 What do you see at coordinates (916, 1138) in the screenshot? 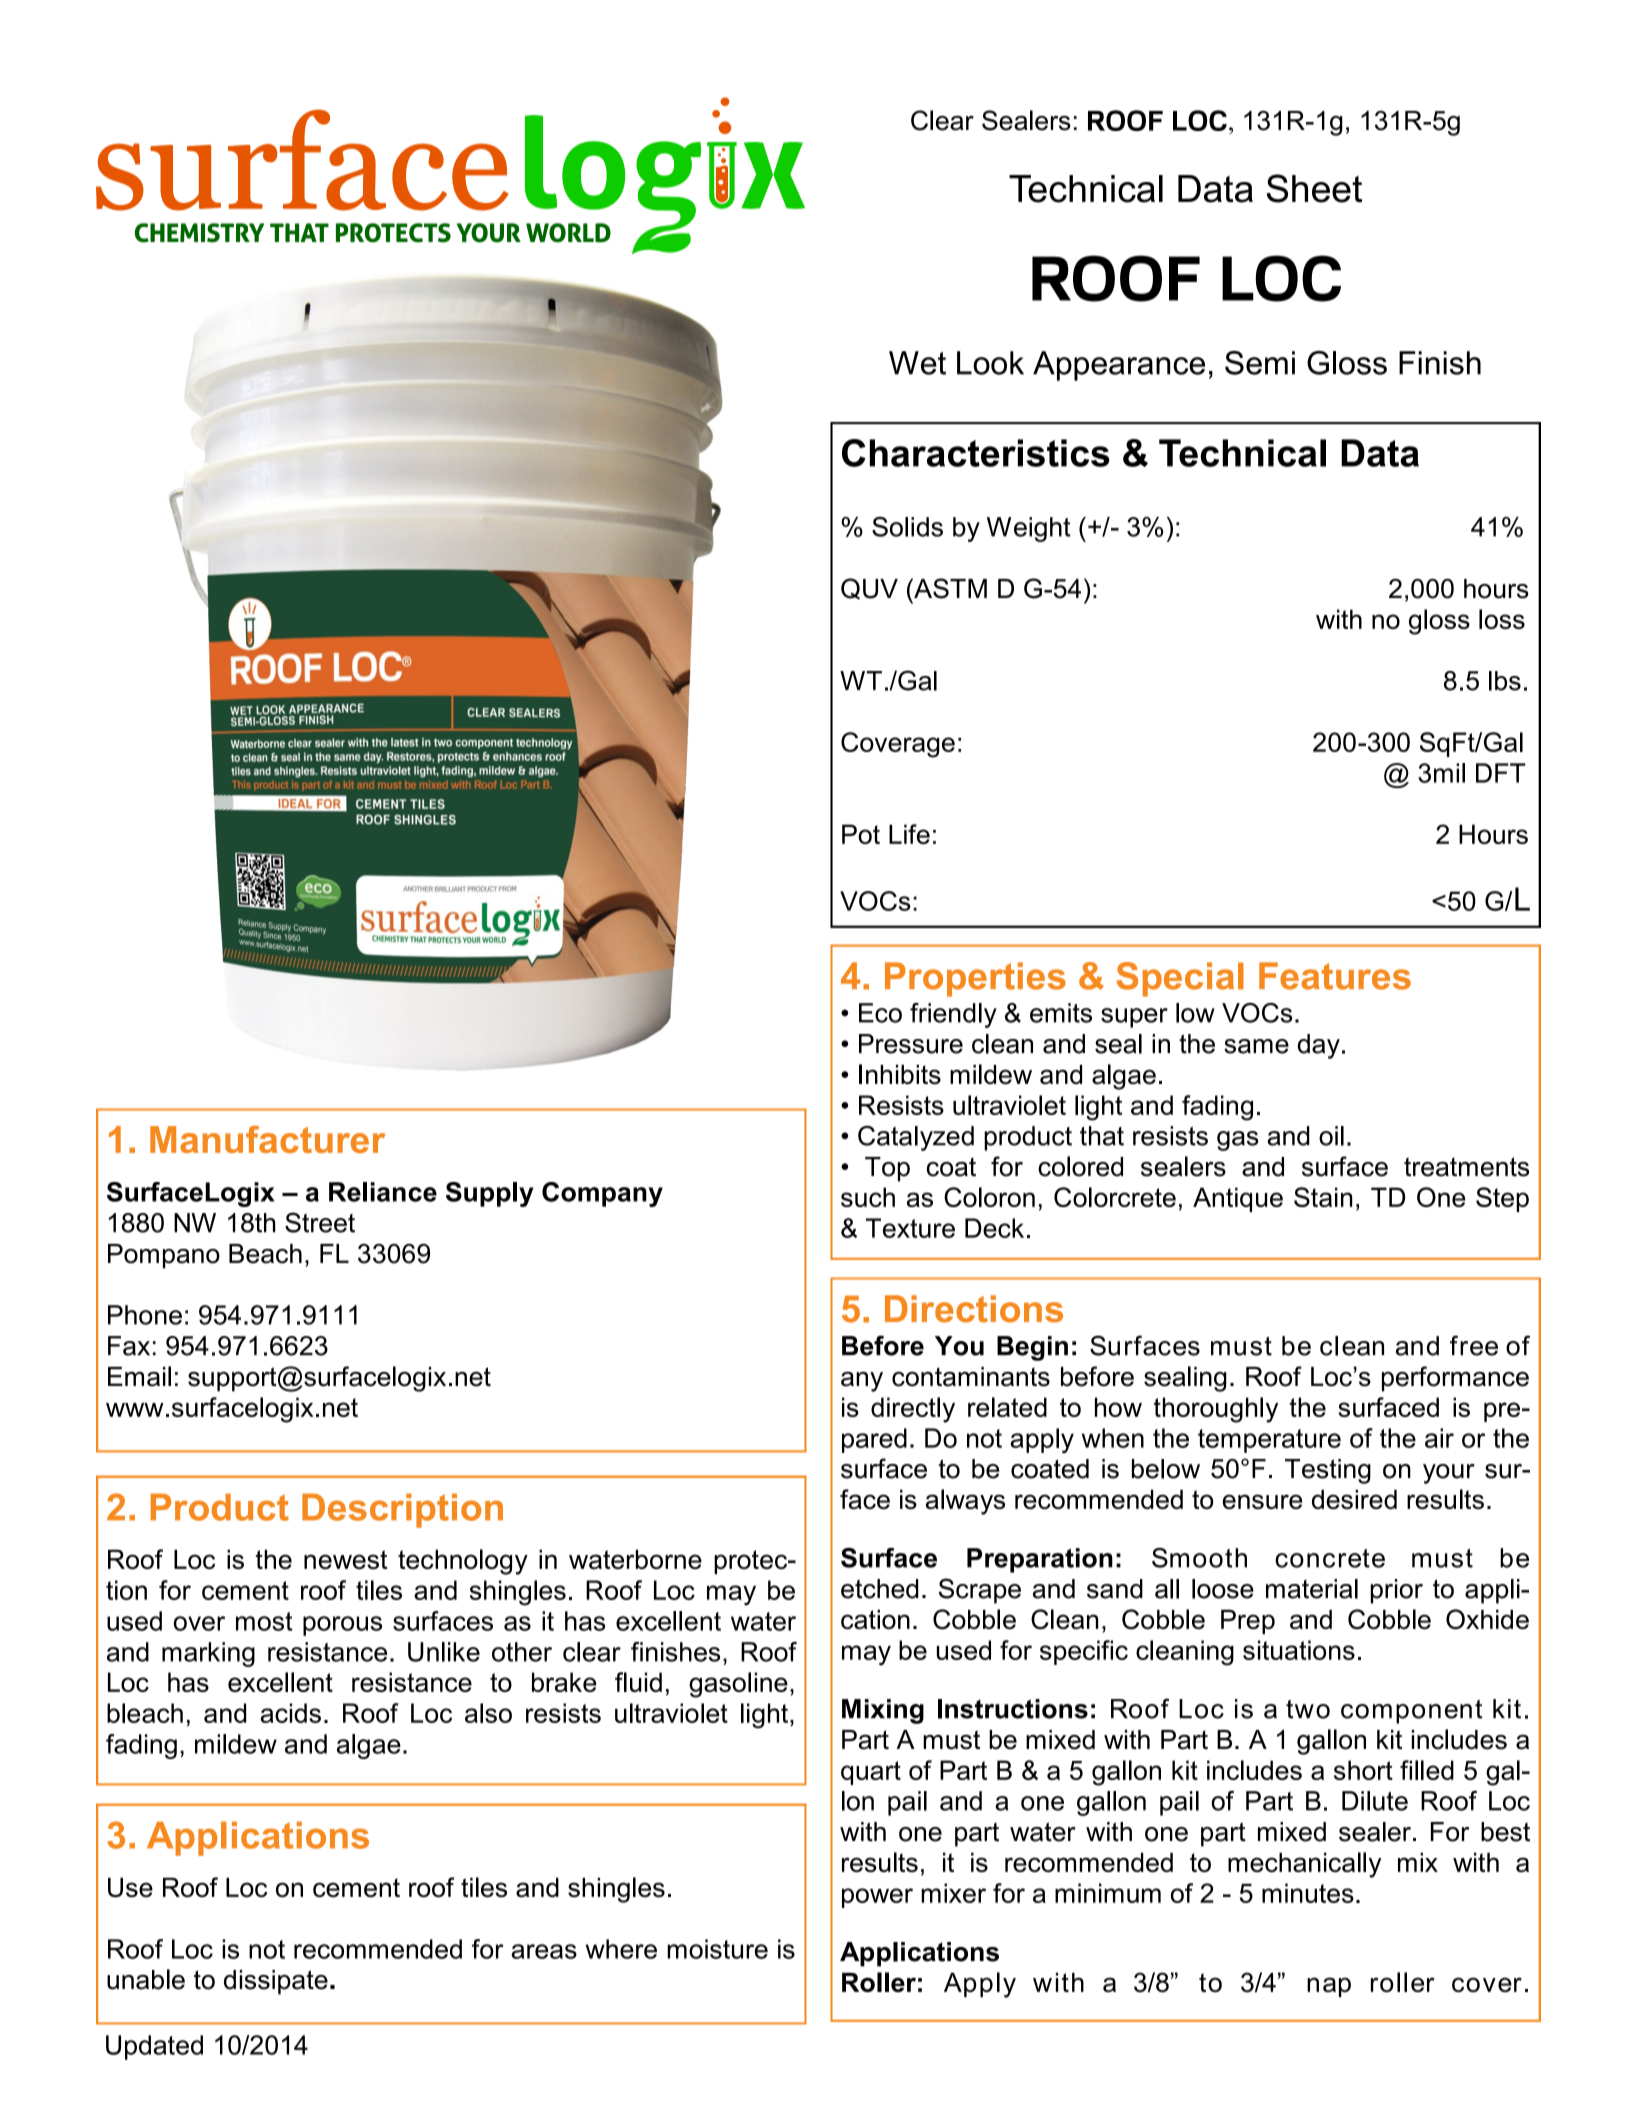
I see `Catalyzed` at bounding box center [916, 1138].
